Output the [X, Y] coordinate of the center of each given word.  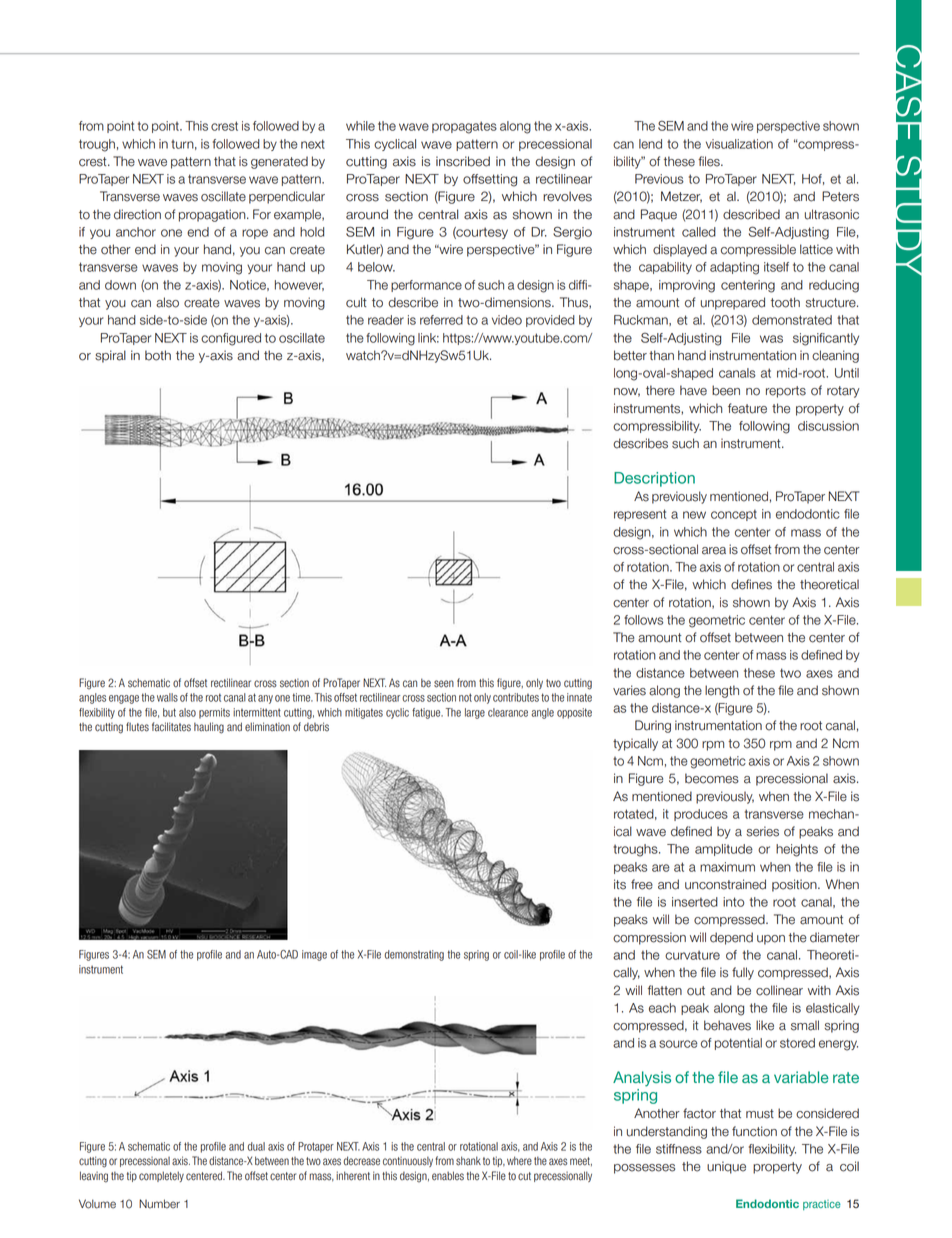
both [158, 355]
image [314, 955]
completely [161, 1176]
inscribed [463, 161]
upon [771, 940]
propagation [213, 215]
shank [468, 1161]
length [722, 691]
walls [167, 697]
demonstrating [414, 955]
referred [441, 320]
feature [747, 408]
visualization [739, 144]
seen [444, 684]
